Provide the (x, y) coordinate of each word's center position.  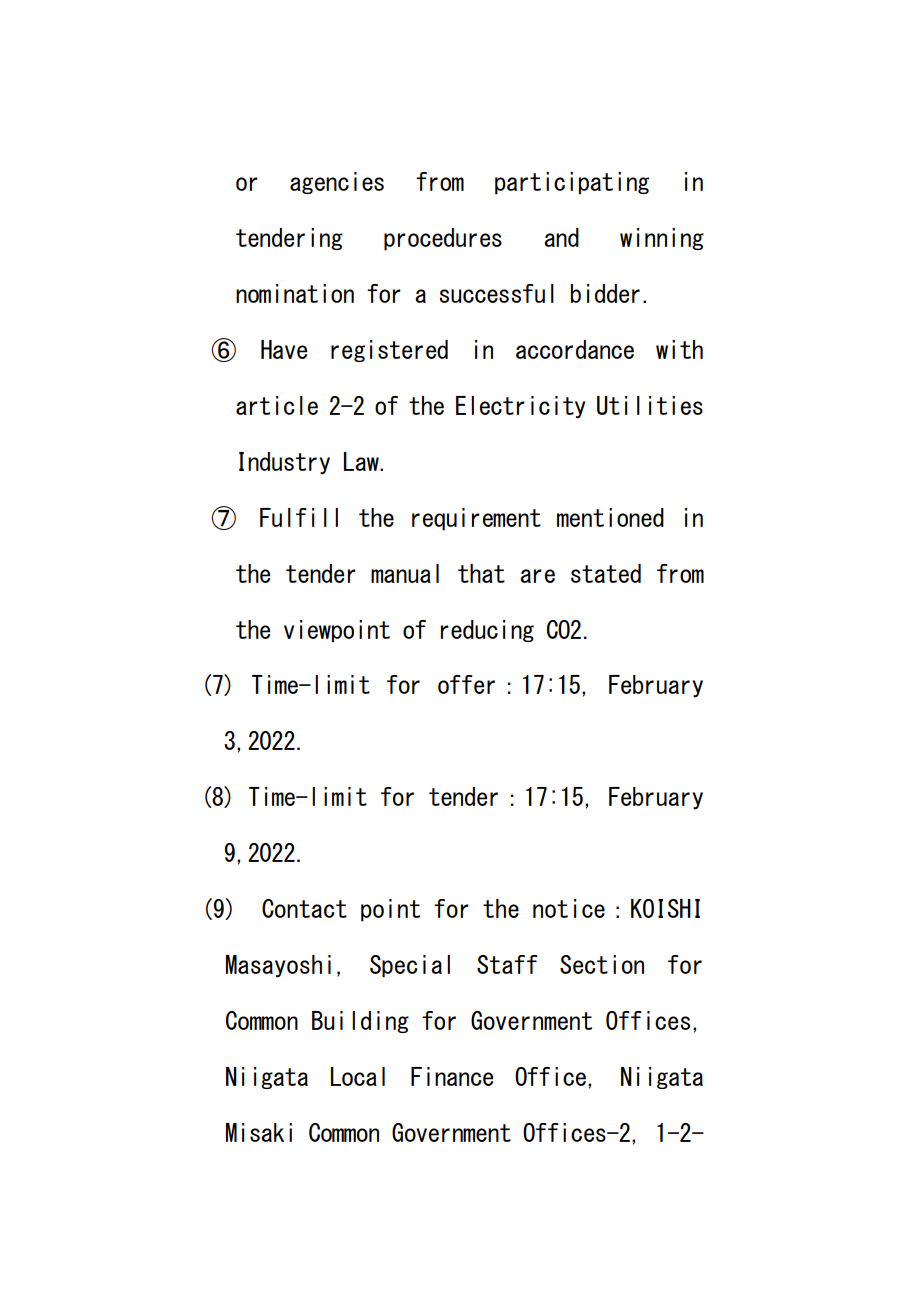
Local (358, 1076)
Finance (452, 1076)
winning (662, 239)
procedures (443, 239)
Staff (507, 964)
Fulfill (299, 517)
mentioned (610, 517)
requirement (476, 519)
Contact (304, 908)
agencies (337, 183)
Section (602, 964)
